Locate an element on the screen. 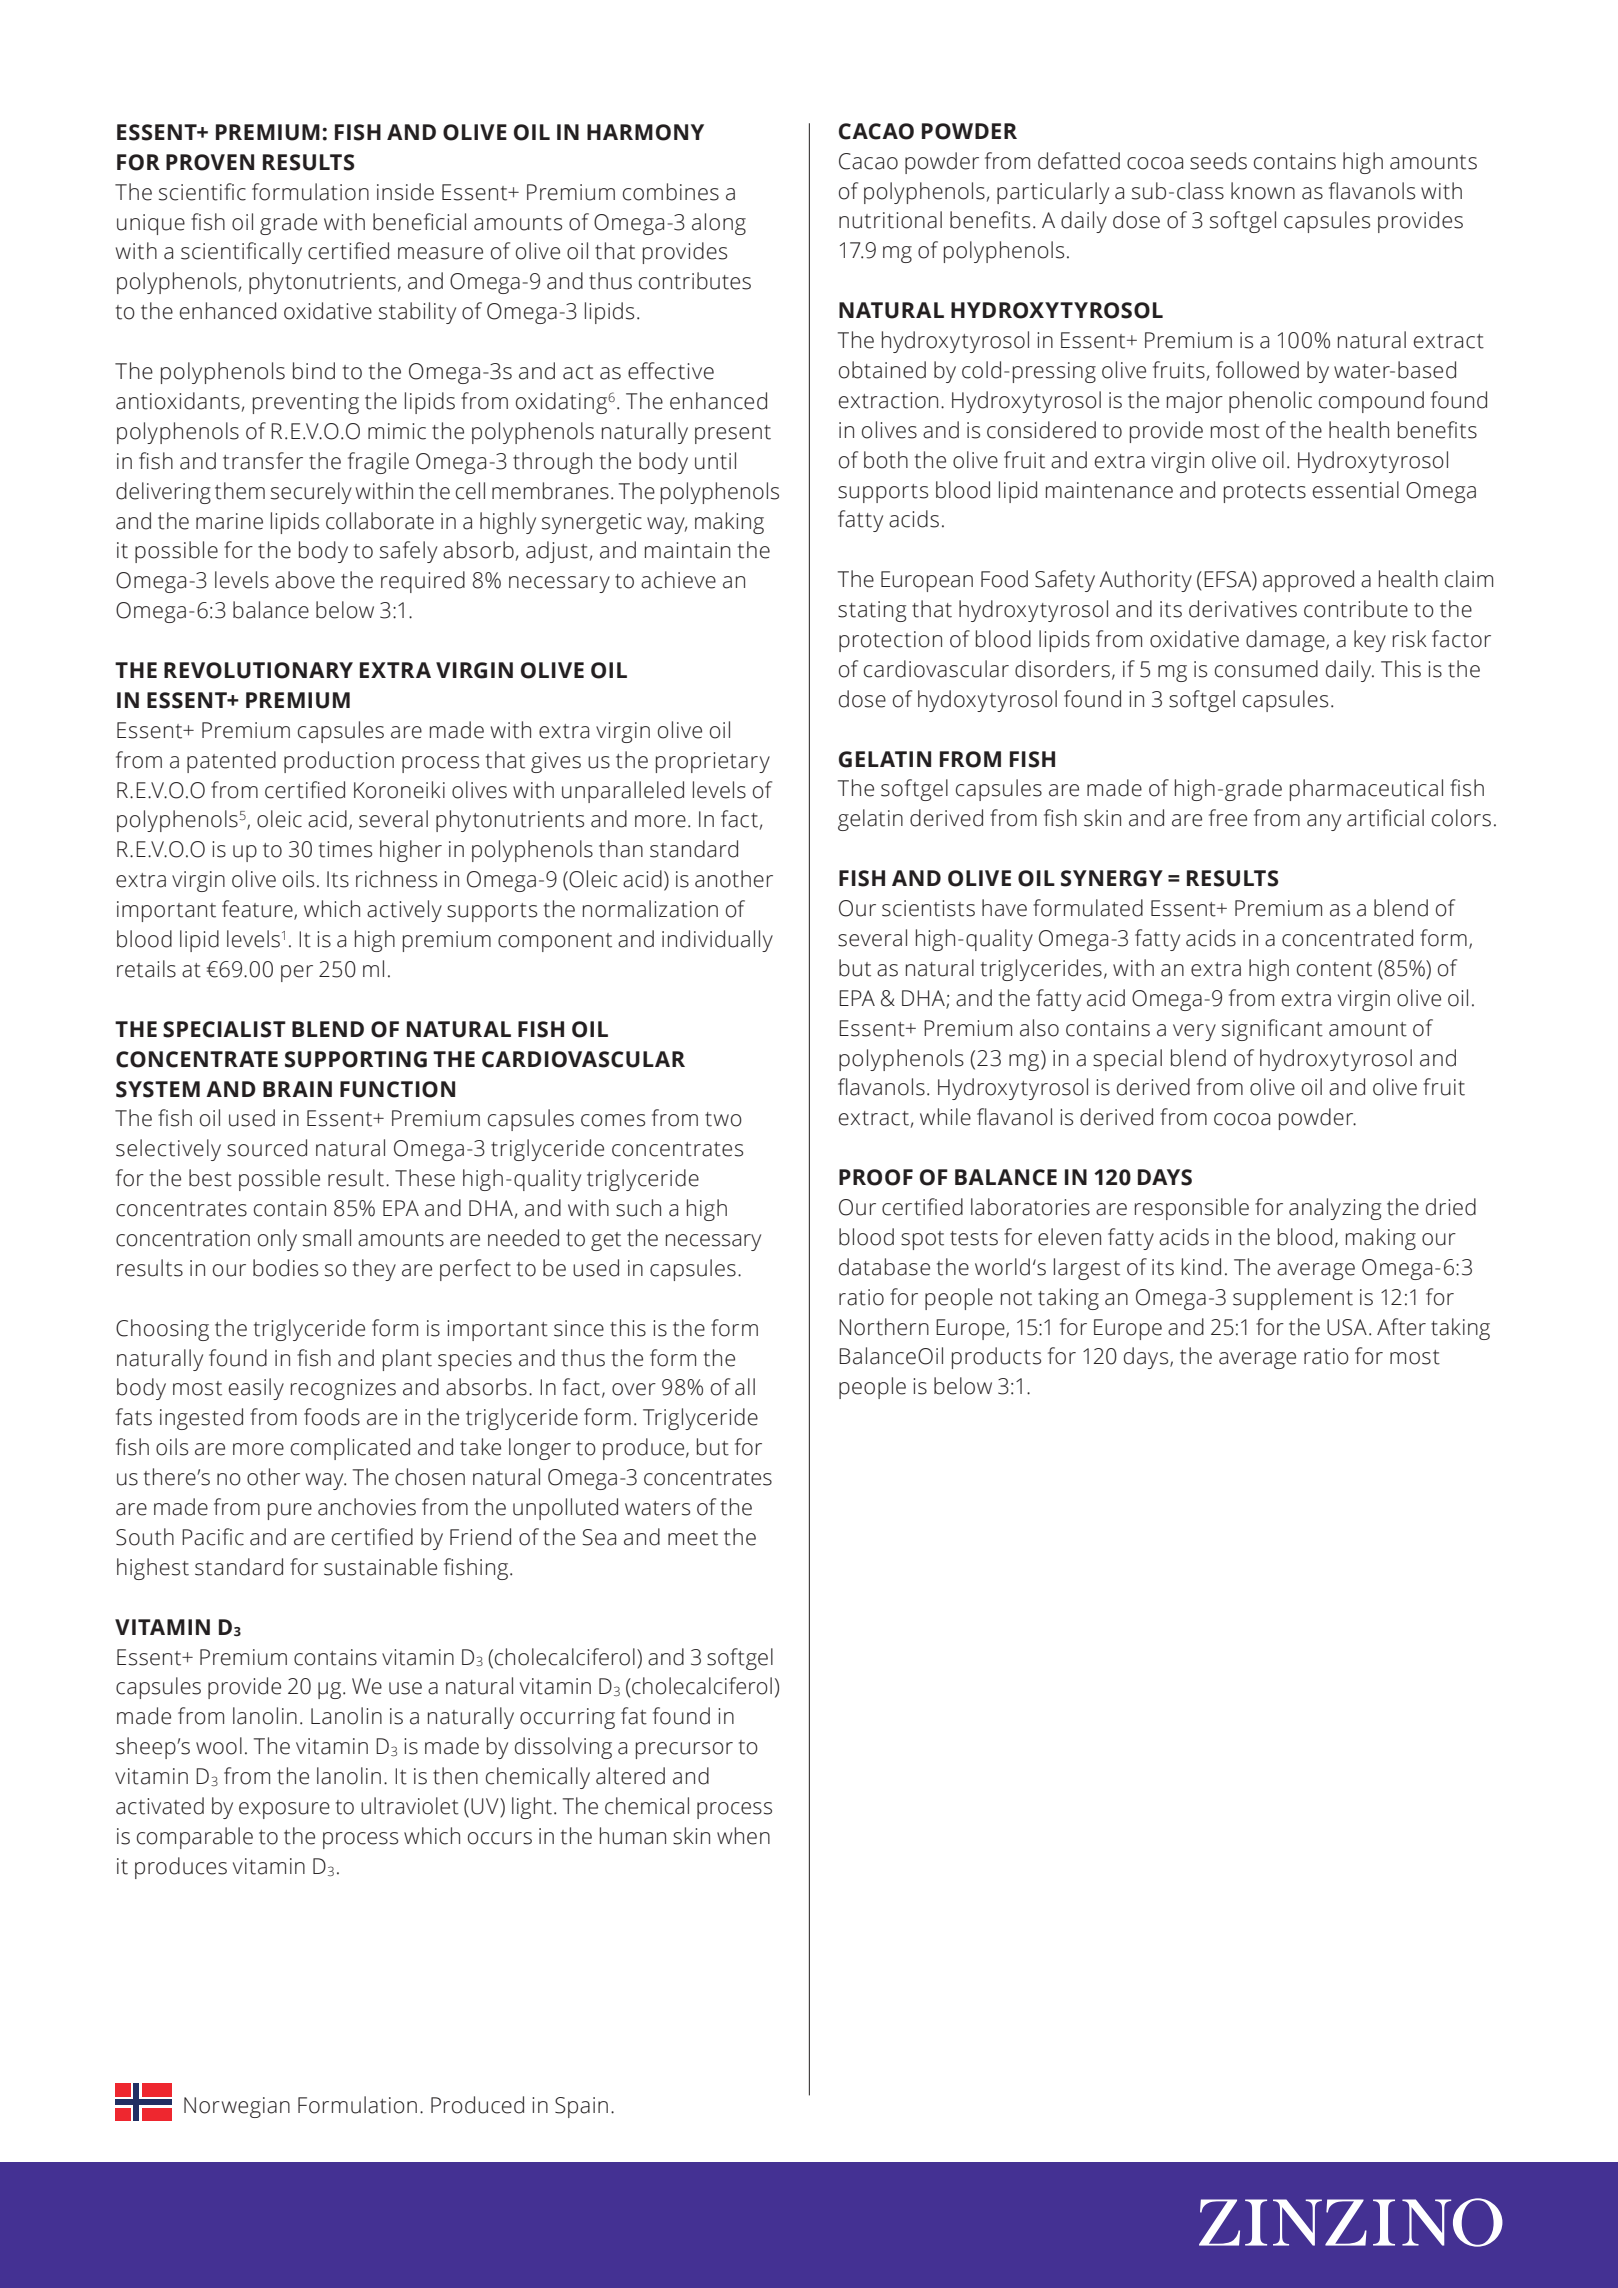 The image size is (1618, 2288). REVOLUTIONARY is located at coordinates (258, 670).
